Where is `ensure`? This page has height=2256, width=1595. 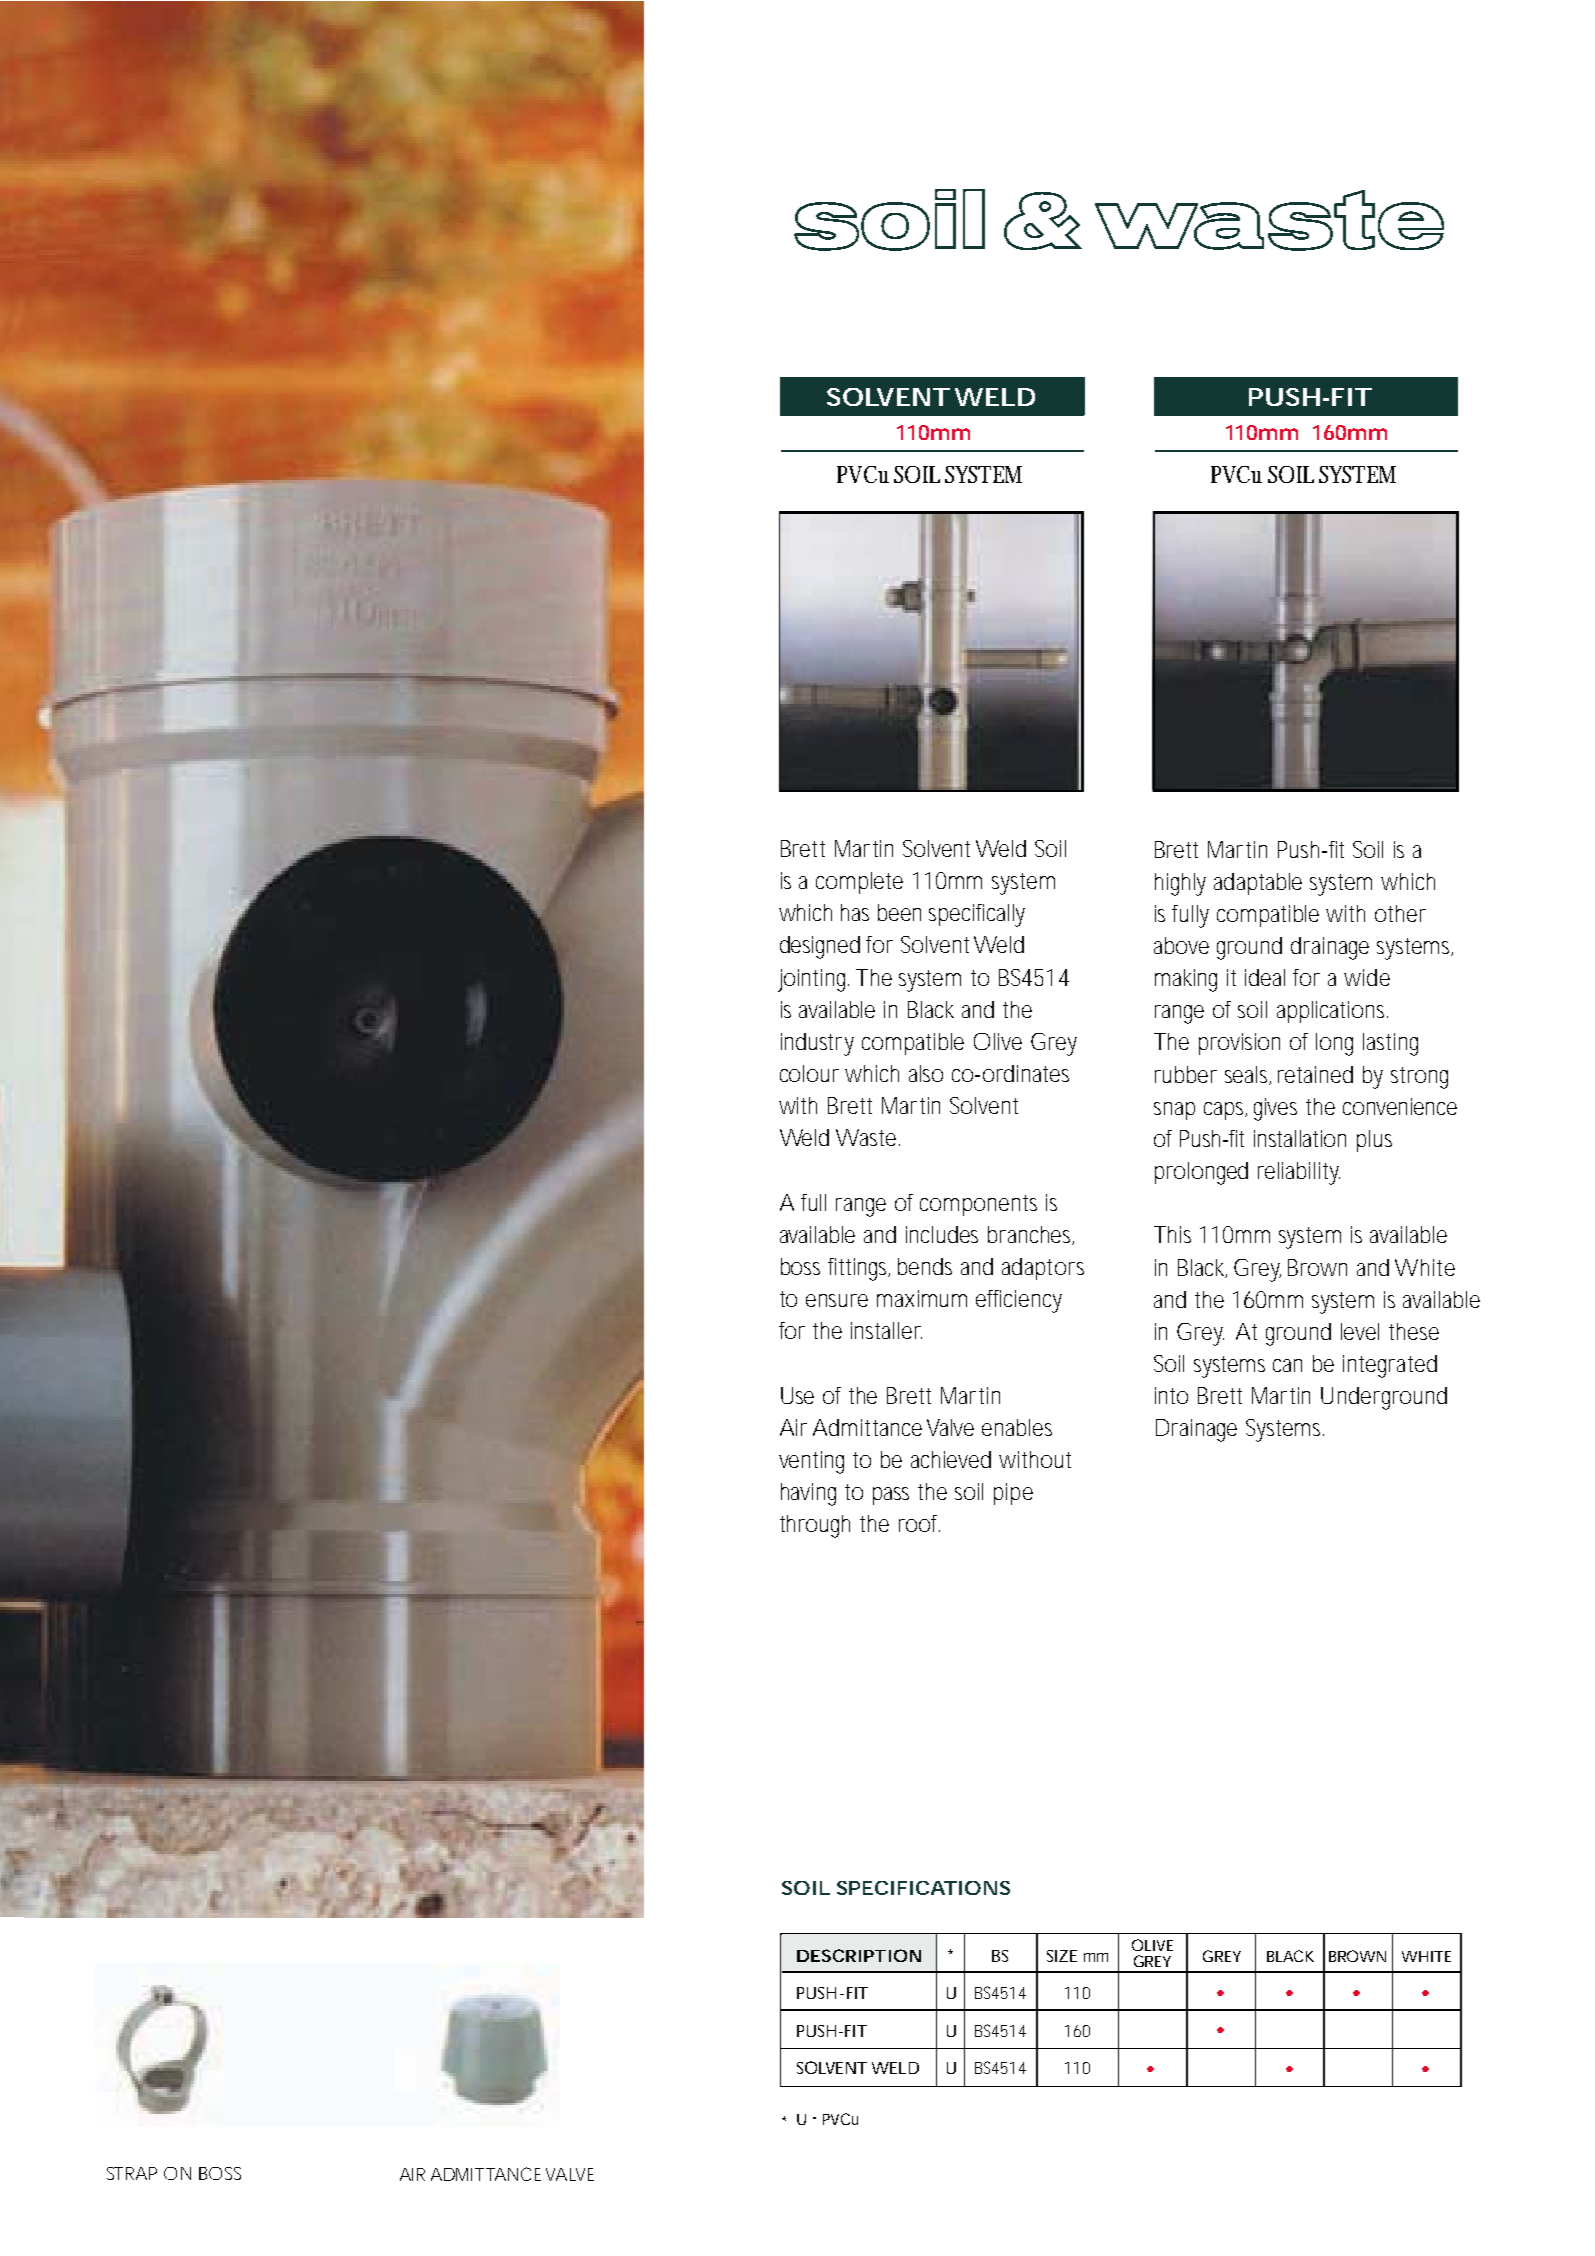 ensure is located at coordinates (837, 1300).
